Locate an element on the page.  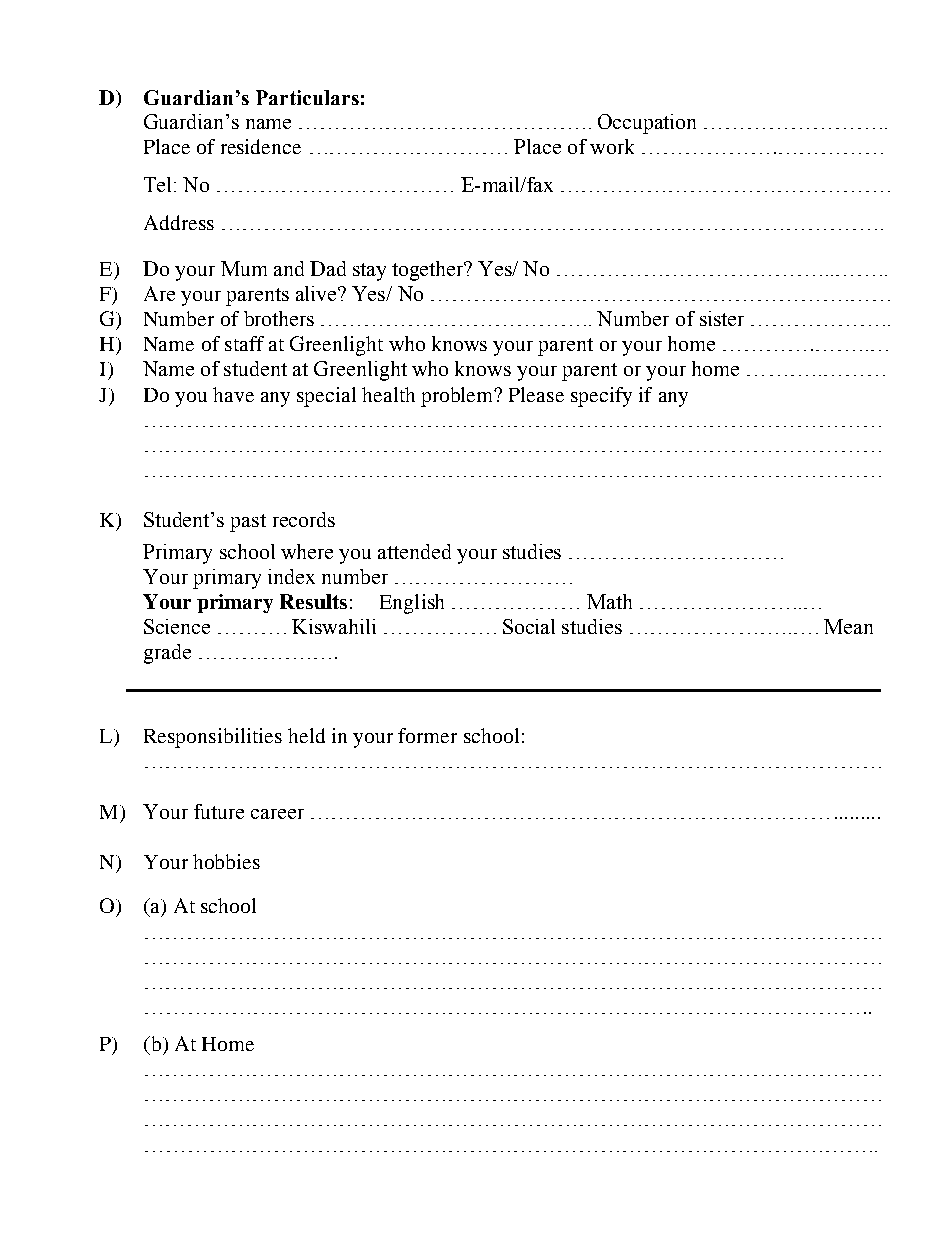
former is located at coordinates (427, 735).
